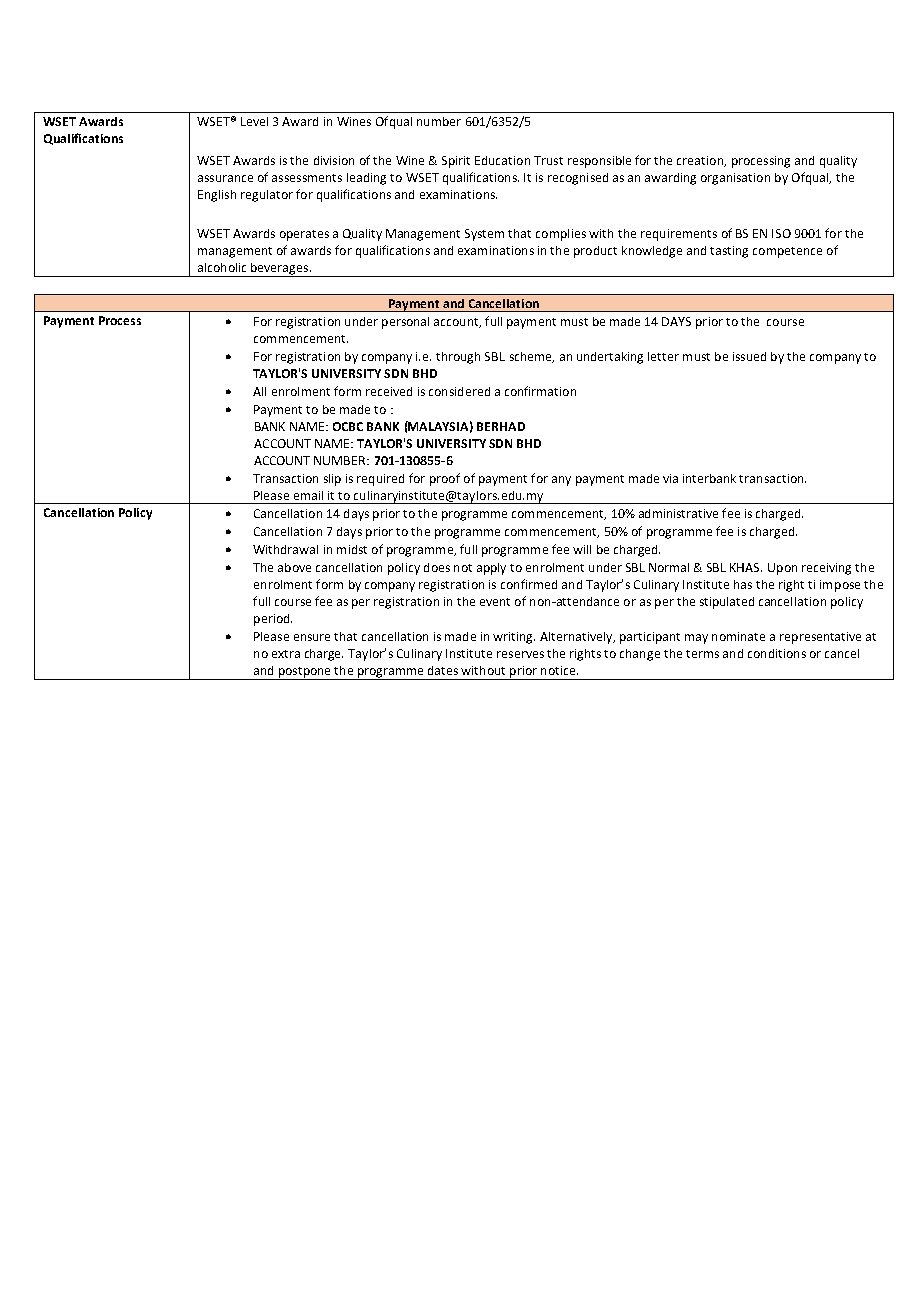  Describe the element at coordinates (501, 426) in the document. I see `BERHAD` at that location.
